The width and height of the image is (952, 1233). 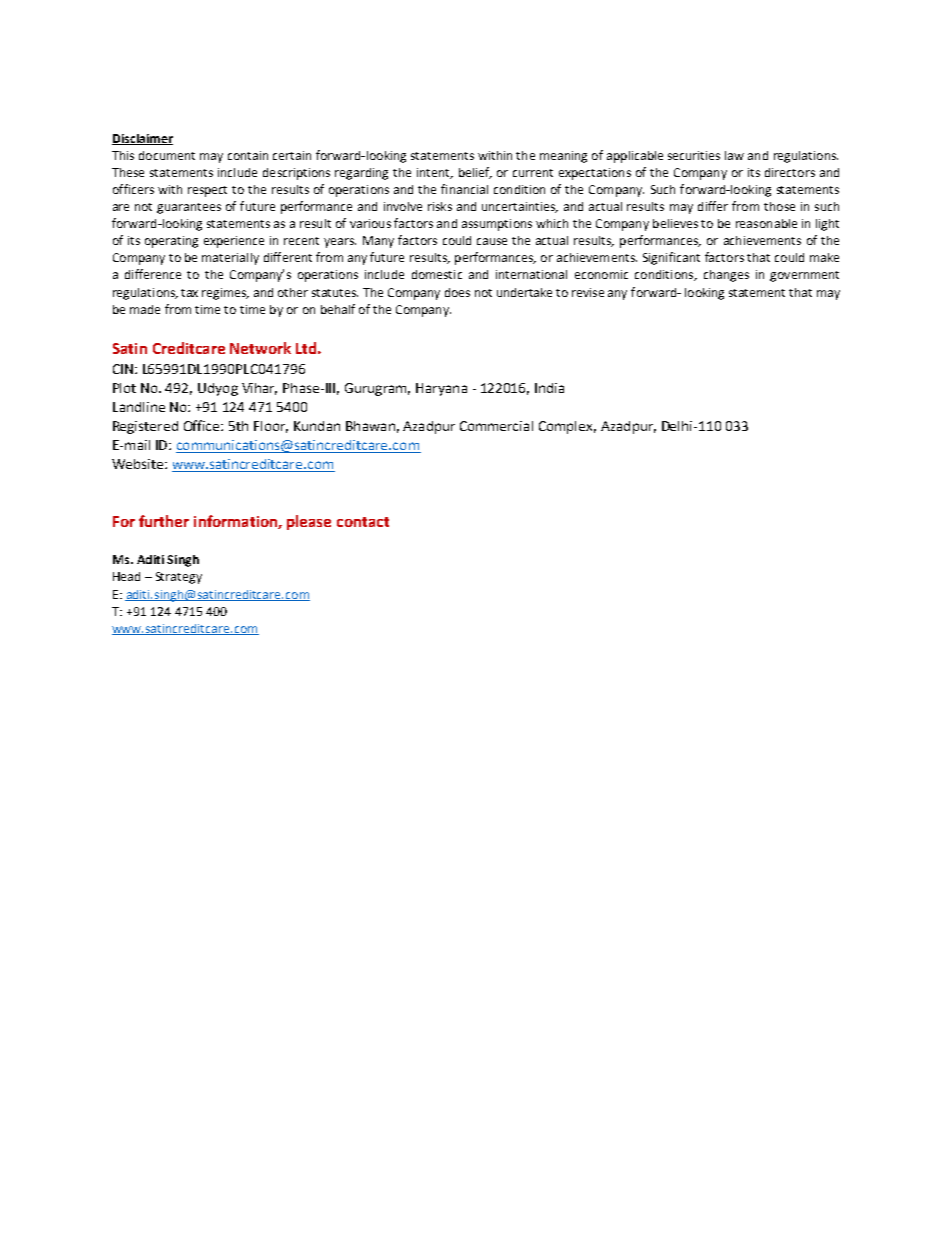 What do you see at coordinates (441, 389) in the image?
I see `Haryana` at bounding box center [441, 389].
